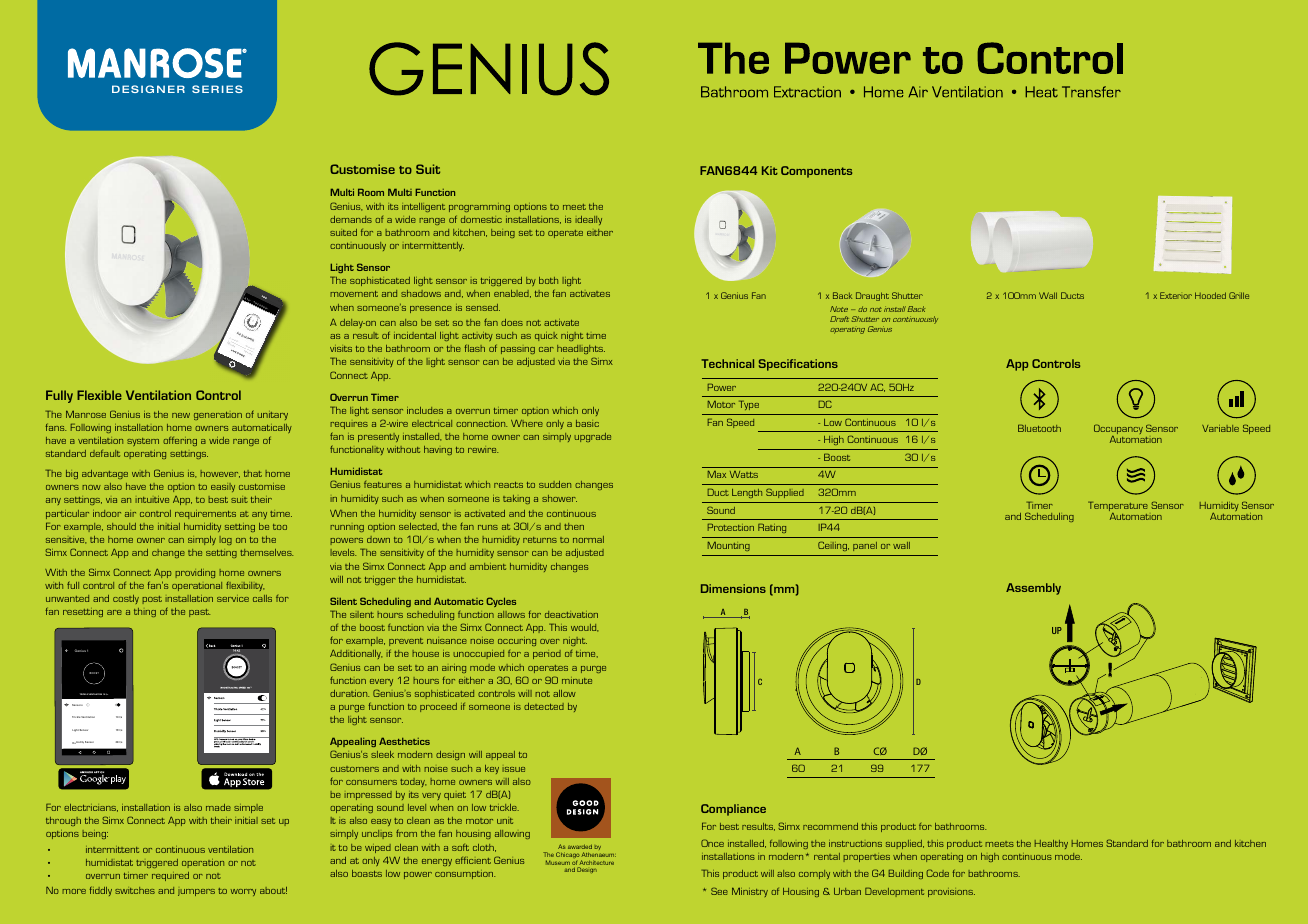  What do you see at coordinates (1176, 295) in the screenshot?
I see `Exterior` at bounding box center [1176, 295].
